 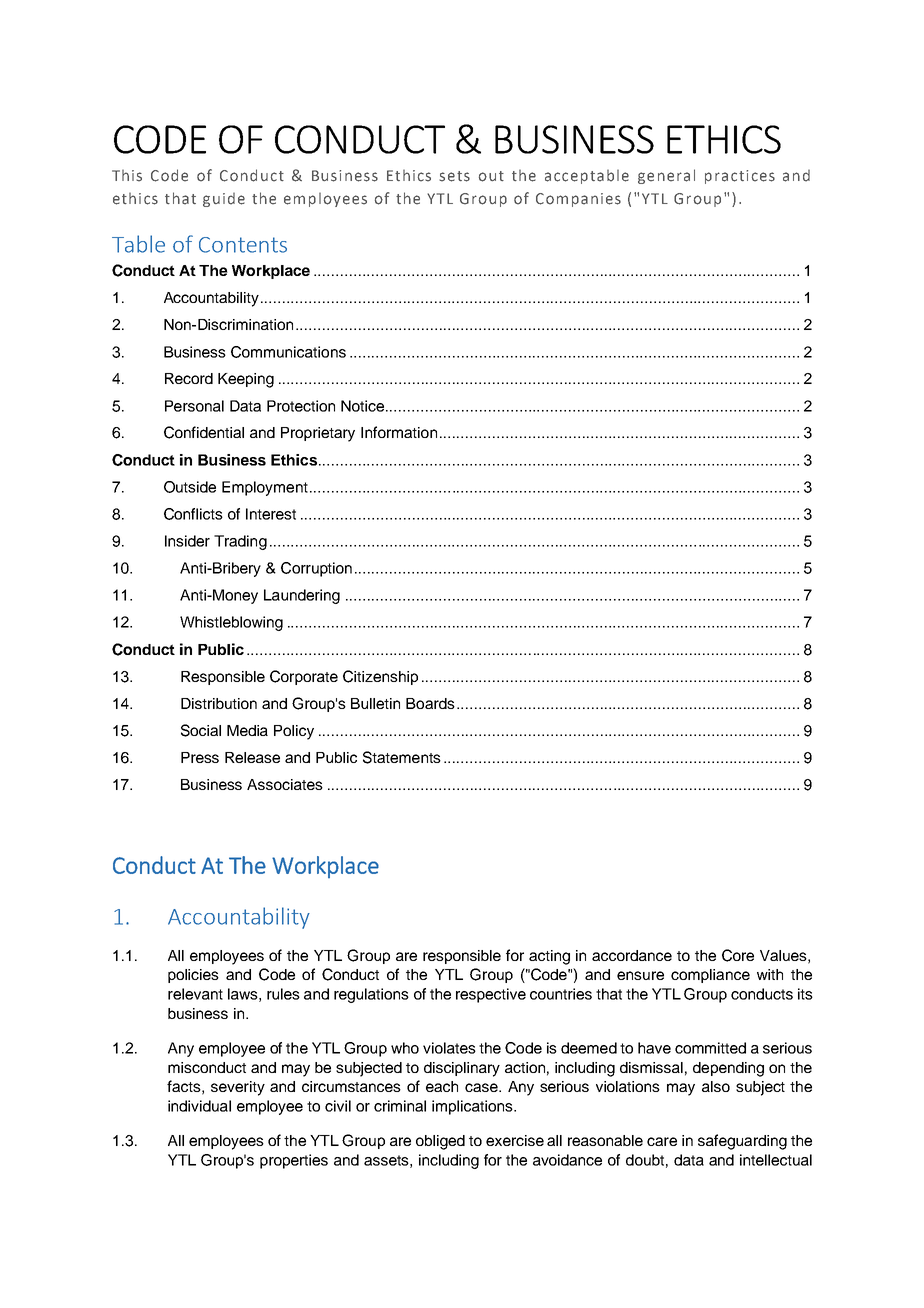 I want to click on Proprietary, so click(x=318, y=434).
